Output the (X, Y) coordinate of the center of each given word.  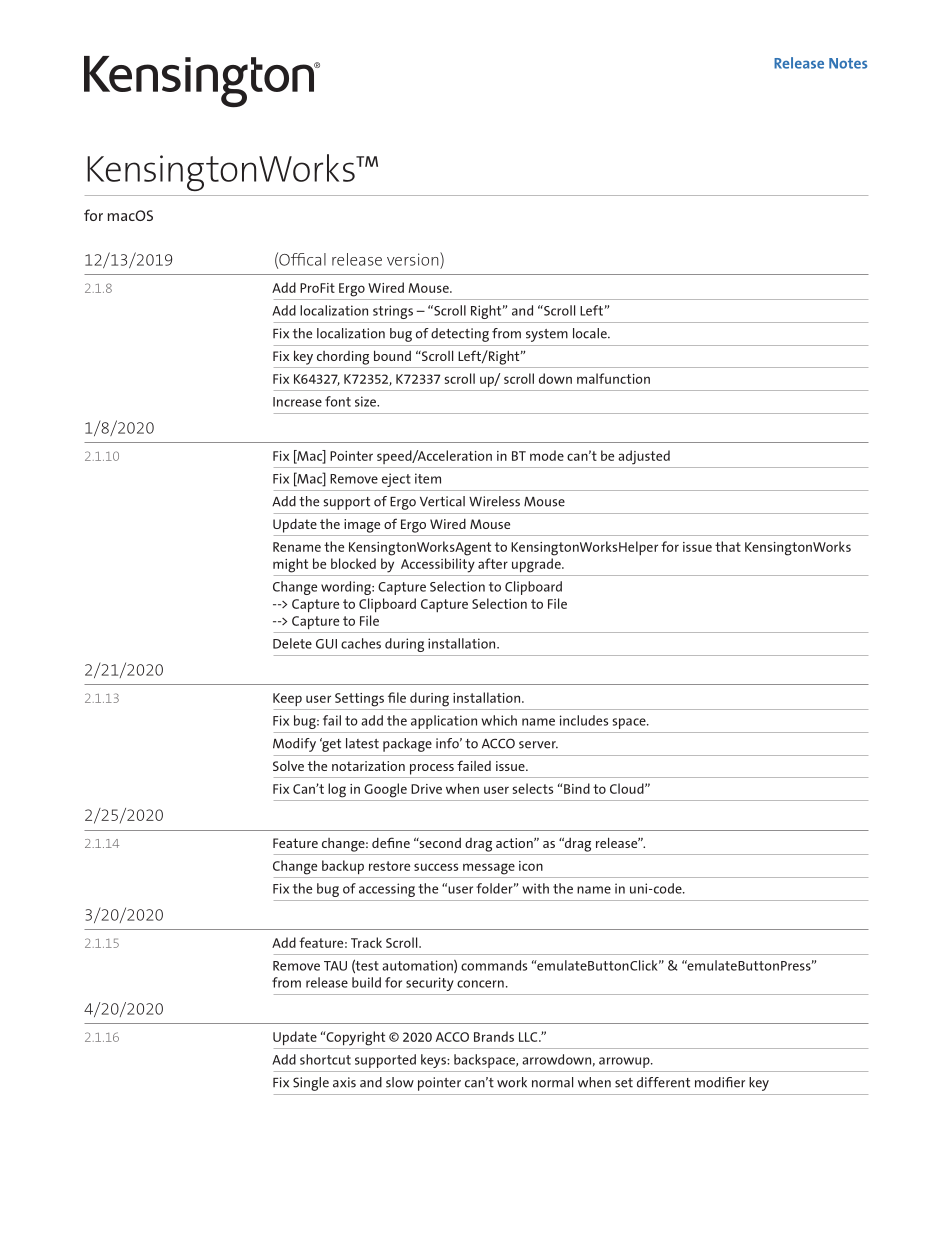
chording (343, 358)
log (337, 790)
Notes (848, 63)
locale (591, 333)
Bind (576, 788)
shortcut (325, 1059)
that (728, 546)
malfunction (613, 378)
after (493, 563)
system (547, 335)
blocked (353, 563)
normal (552, 1082)
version (414, 259)
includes (584, 720)
